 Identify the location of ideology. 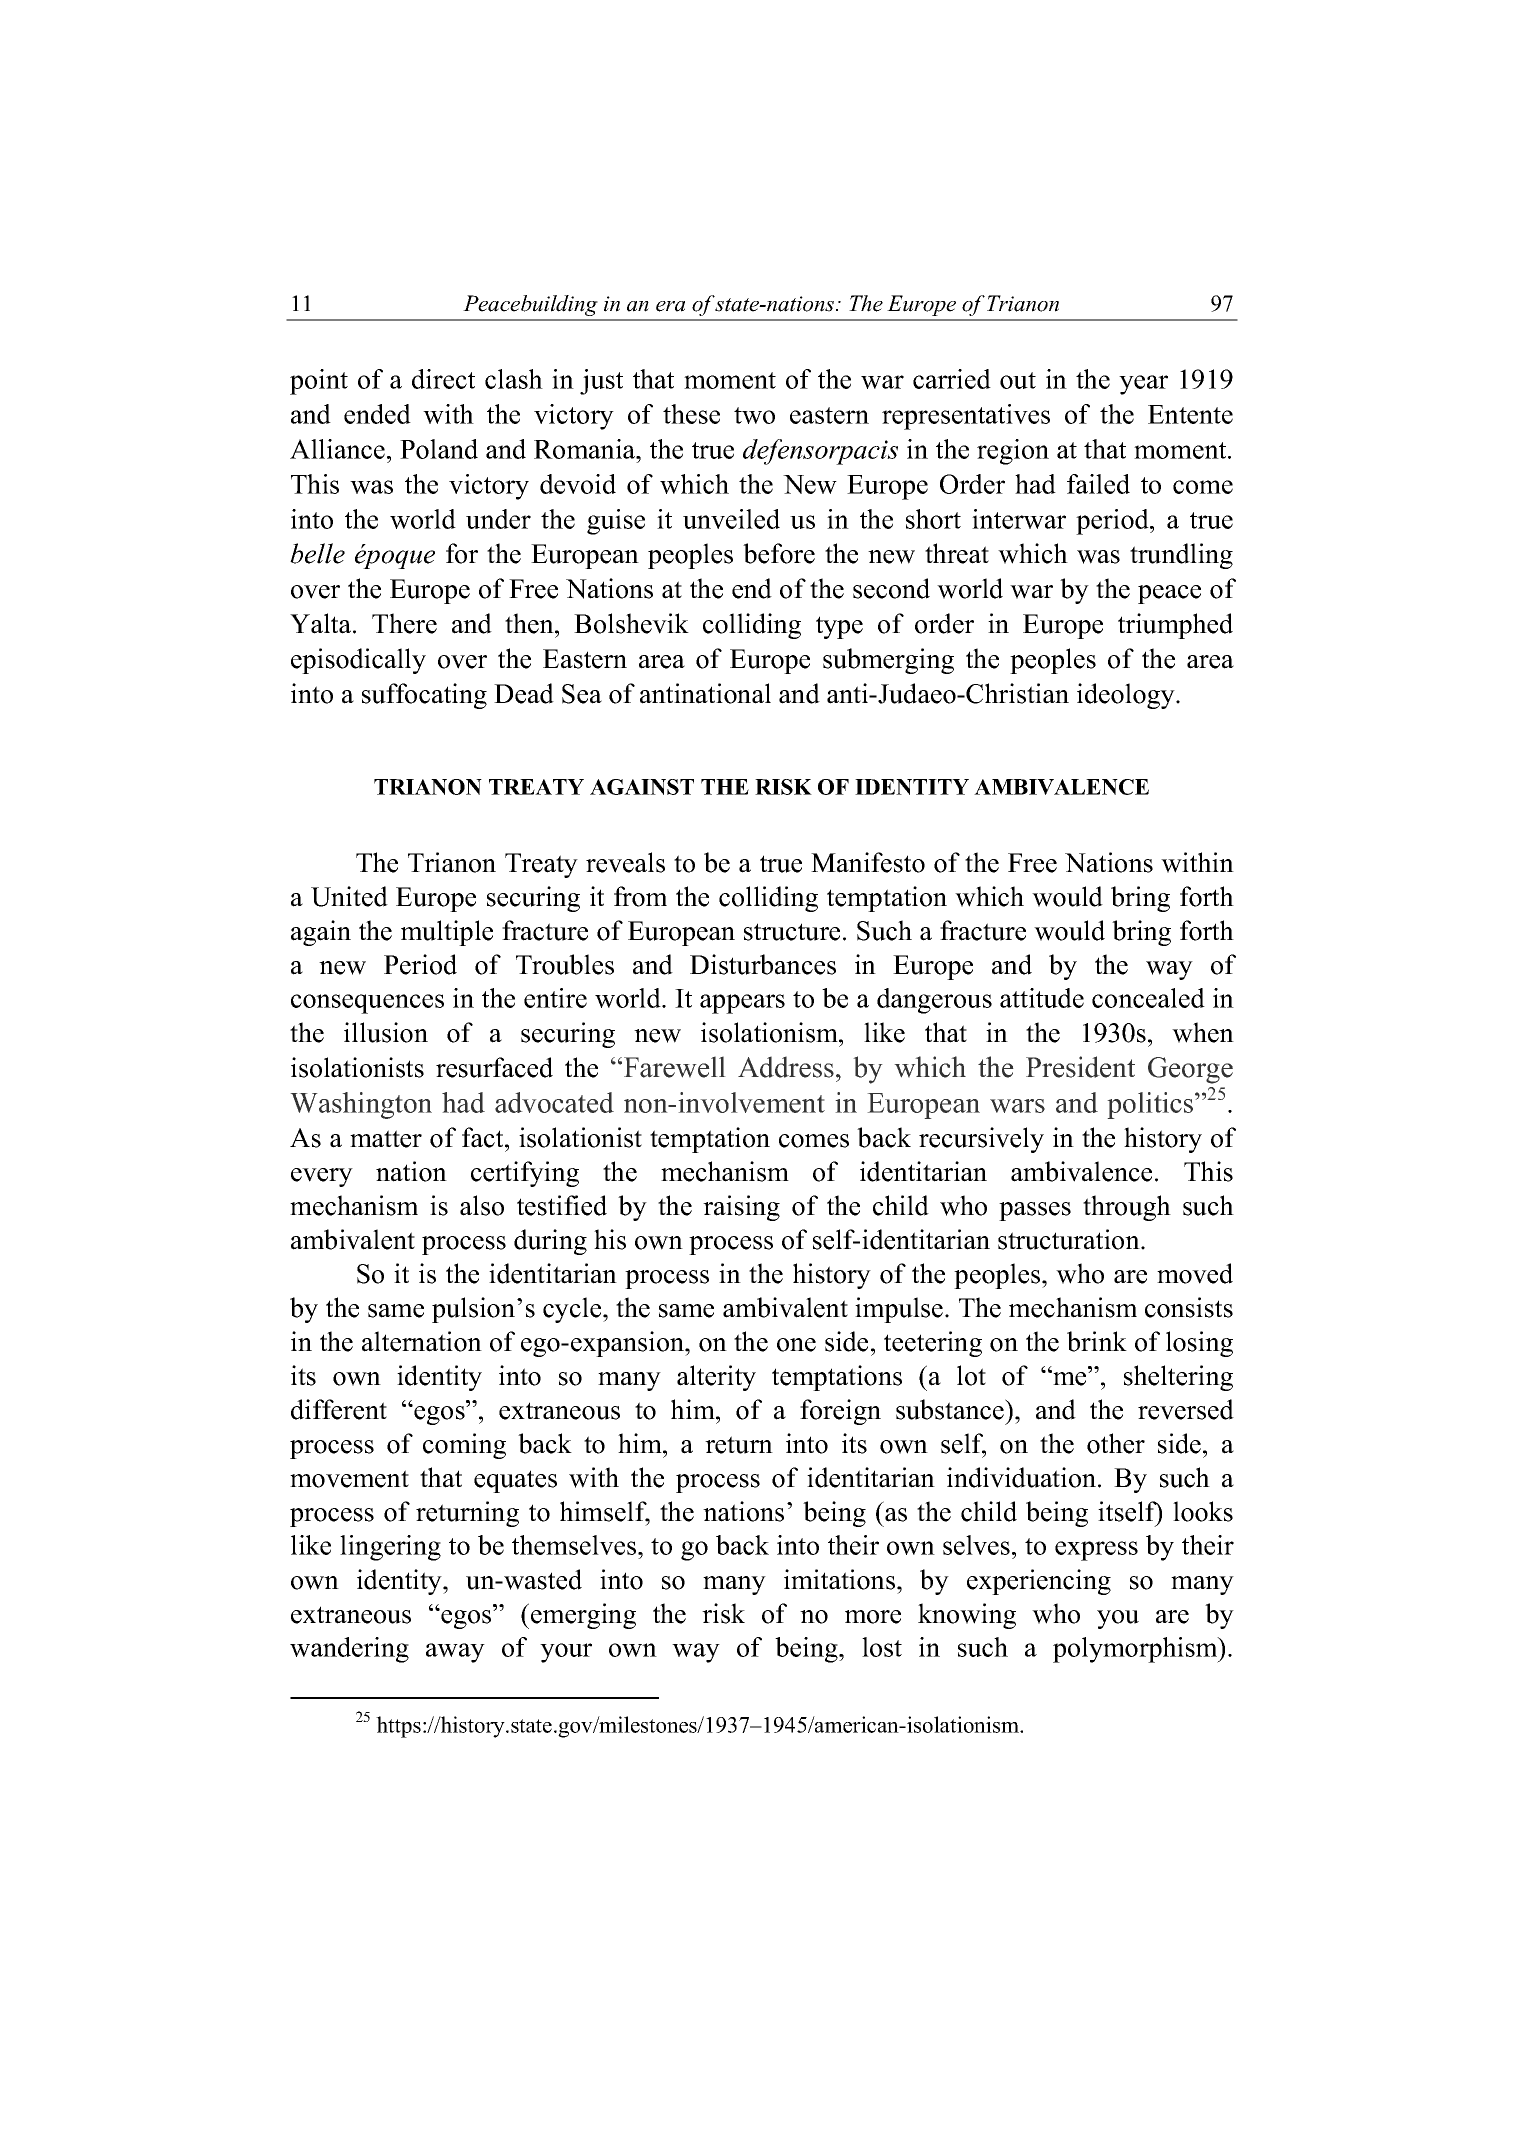
(1127, 696).
